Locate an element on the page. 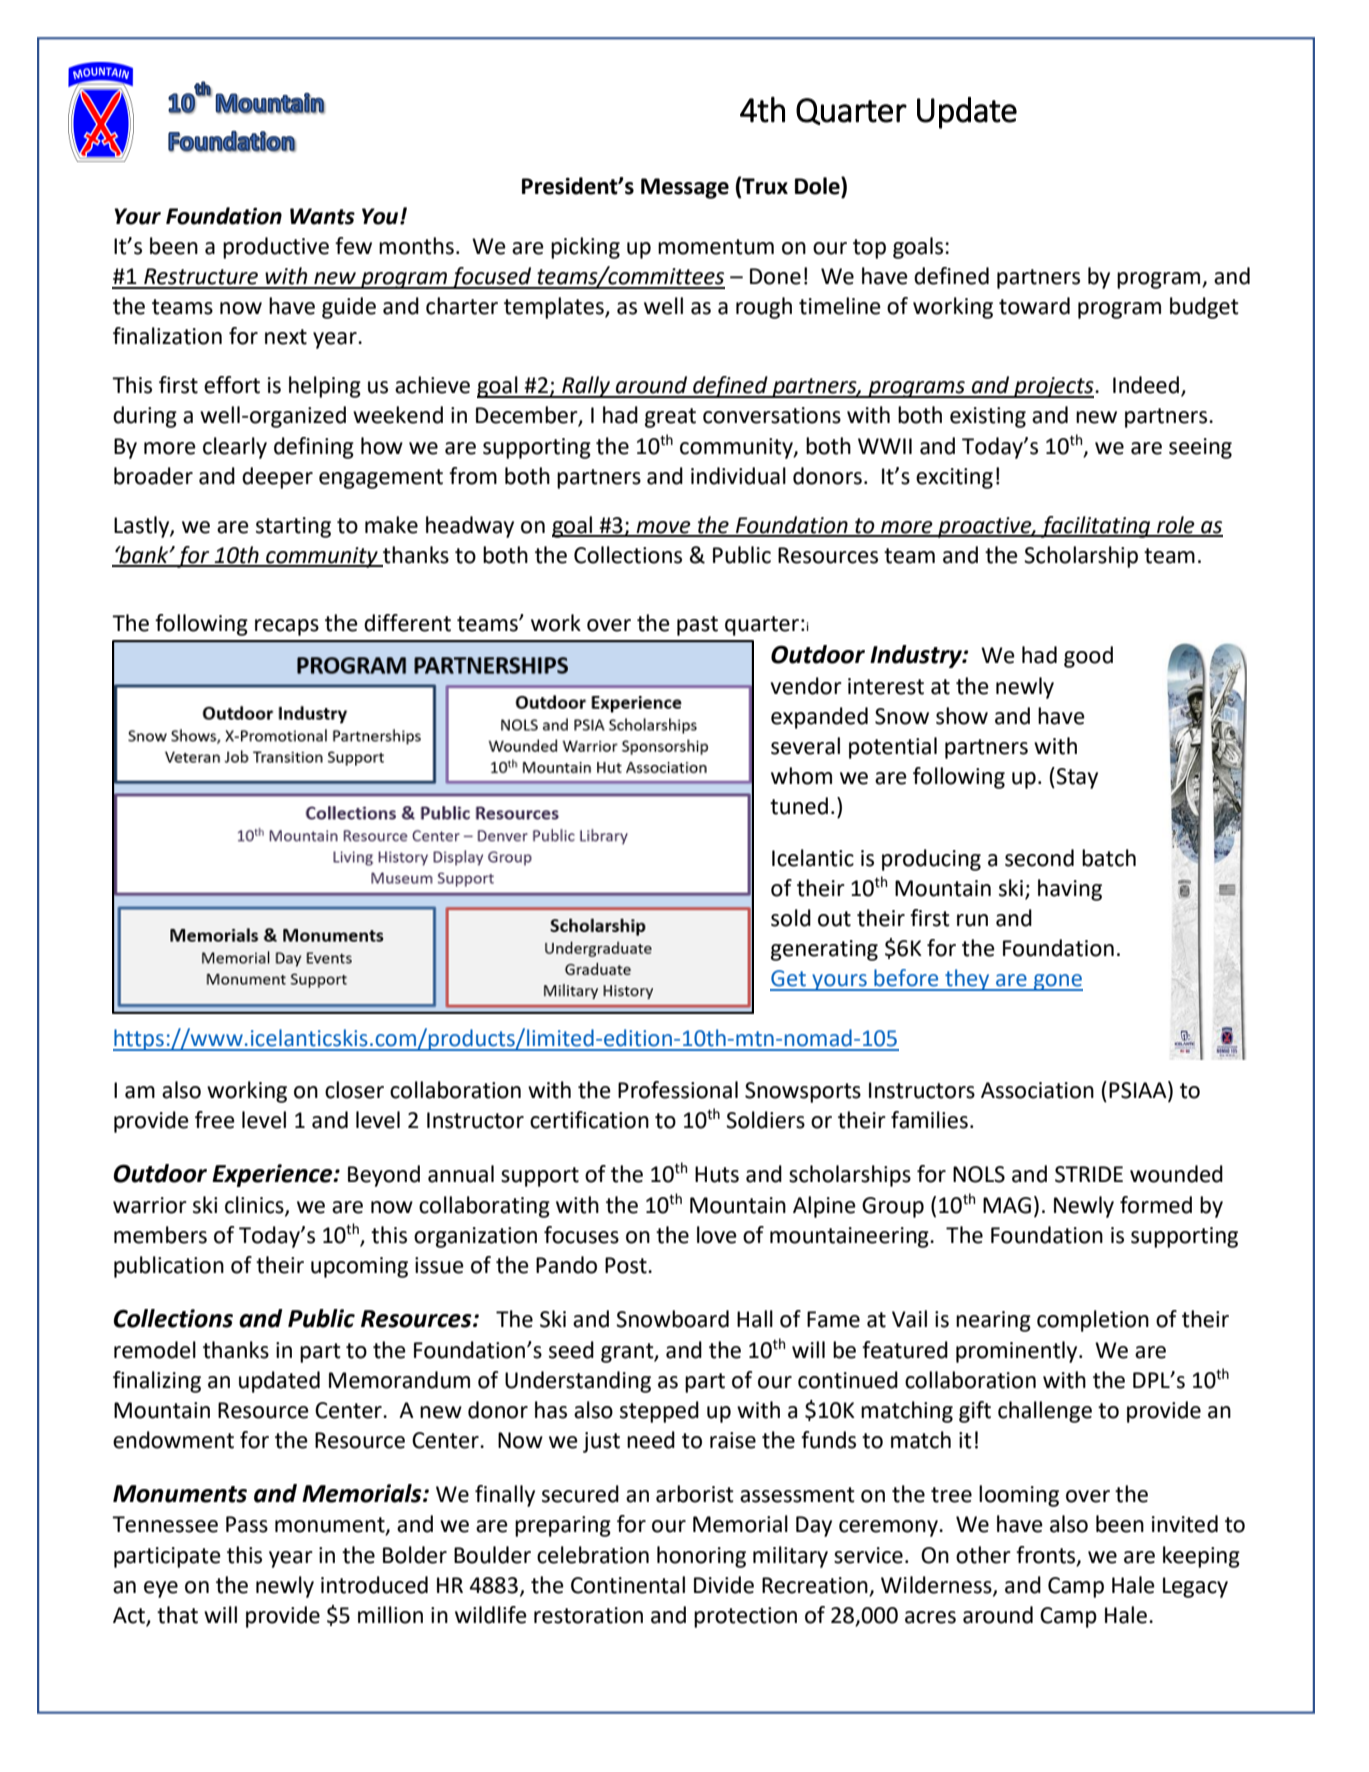 This document has height=1772, width=1369. fronts is located at coordinates (1047, 1555).
